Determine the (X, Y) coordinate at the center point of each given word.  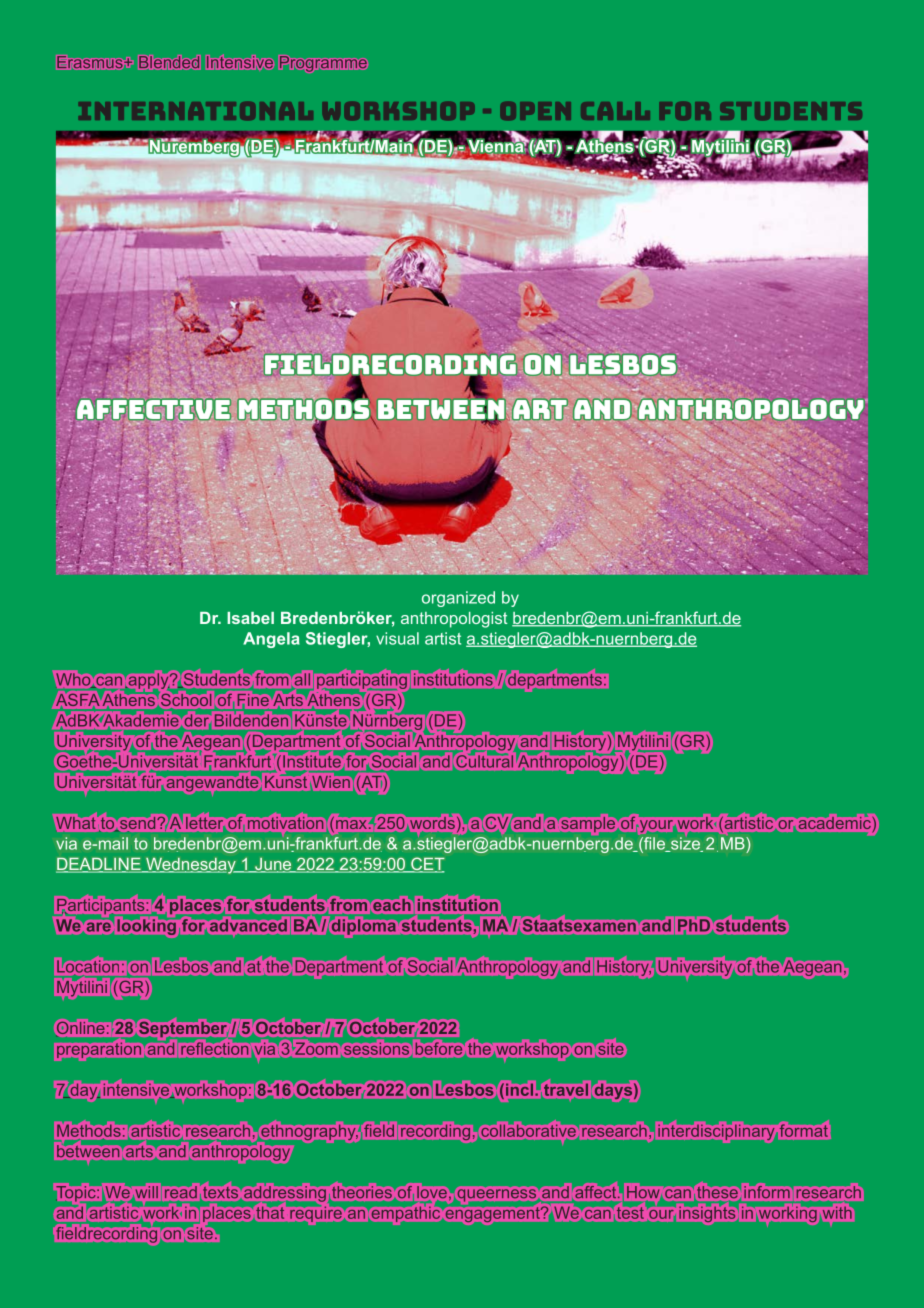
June (273, 865)
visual (397, 638)
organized (458, 599)
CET (427, 865)
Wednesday (191, 865)
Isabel (250, 618)
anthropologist (454, 620)
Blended (169, 62)
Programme (323, 64)
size (685, 843)
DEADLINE (99, 865)
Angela (271, 640)
